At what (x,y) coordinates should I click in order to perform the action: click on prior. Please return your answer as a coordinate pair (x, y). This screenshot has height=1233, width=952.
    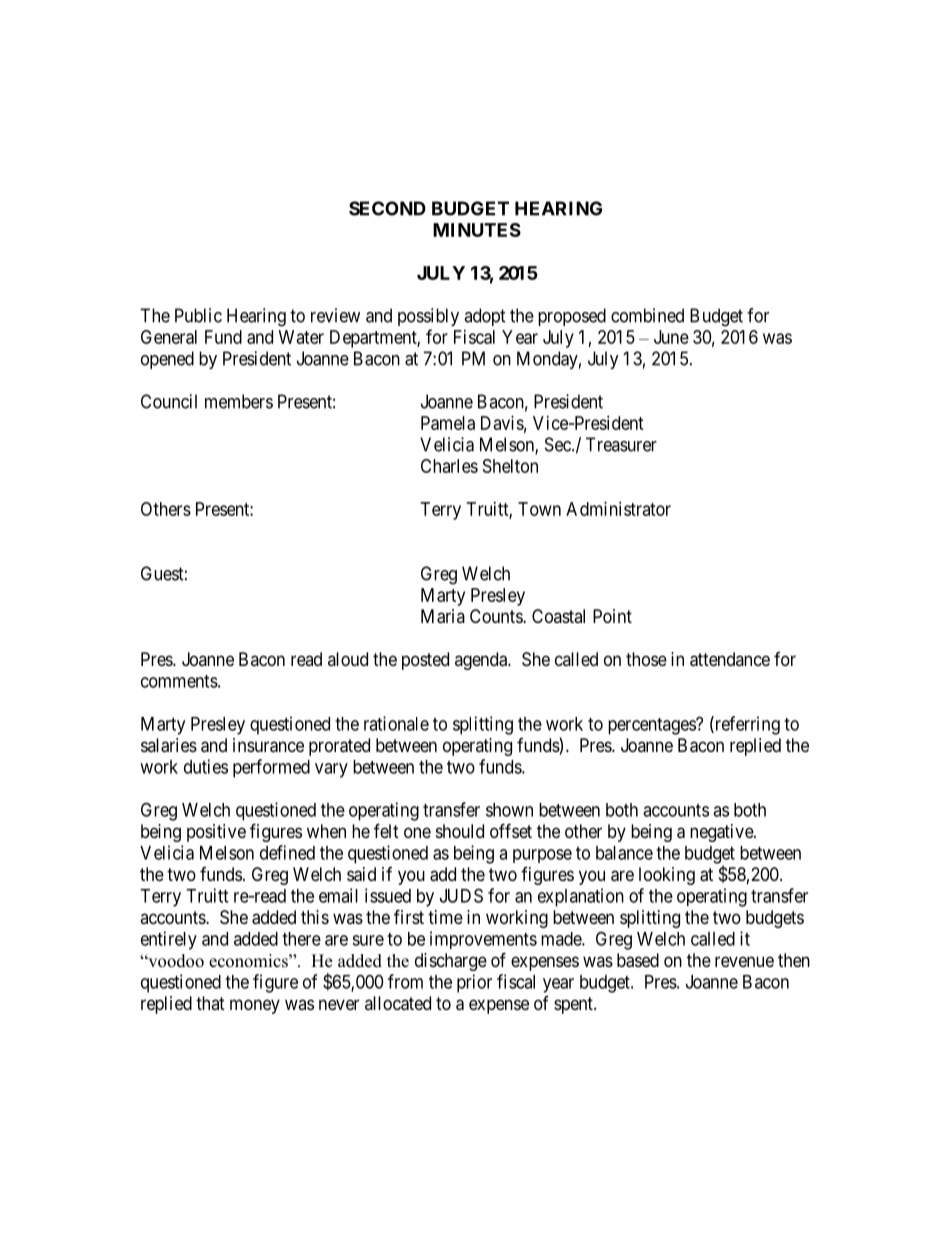
    Looking at the image, I should click on (474, 983).
